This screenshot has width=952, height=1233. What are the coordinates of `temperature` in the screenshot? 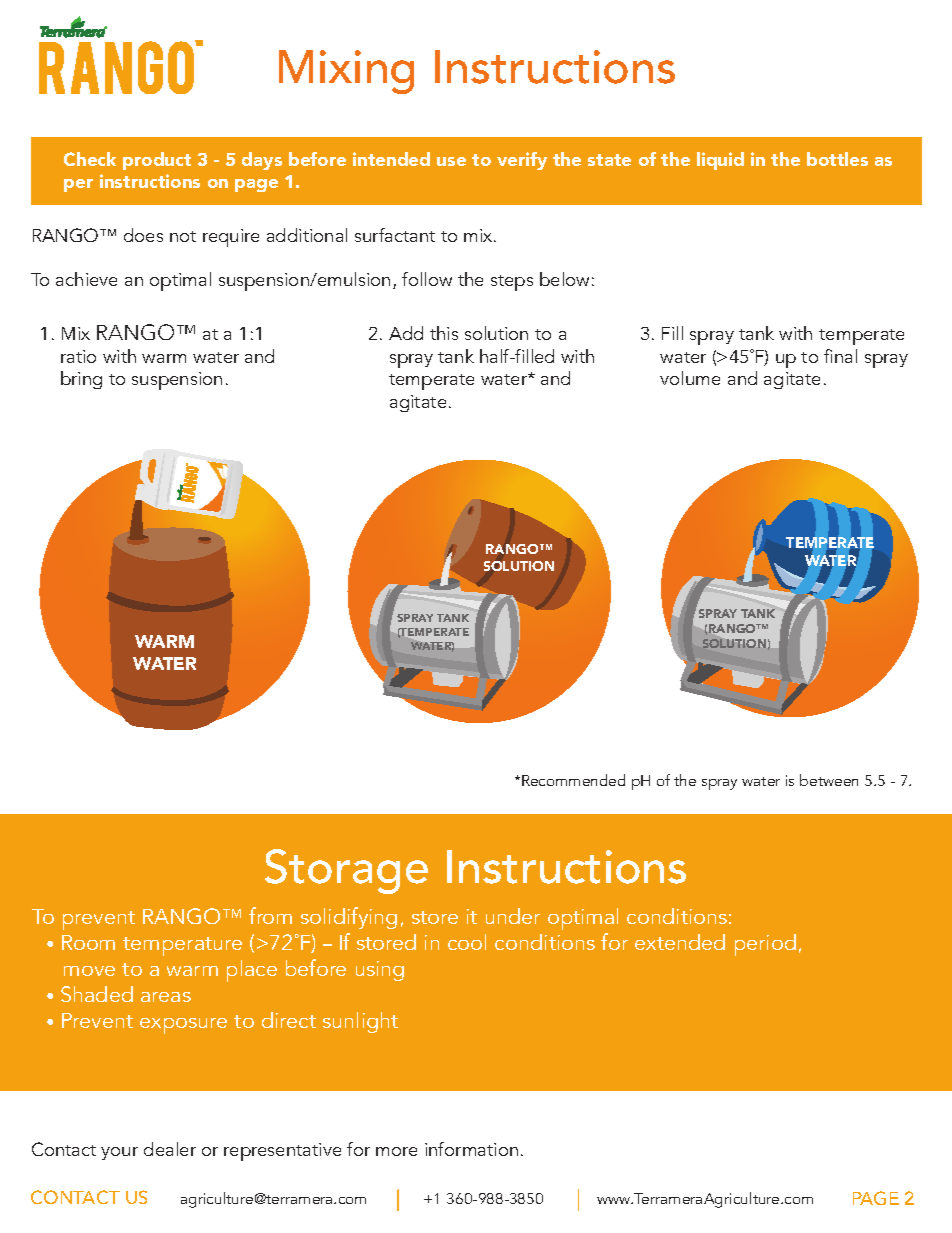 It's located at (182, 946).
